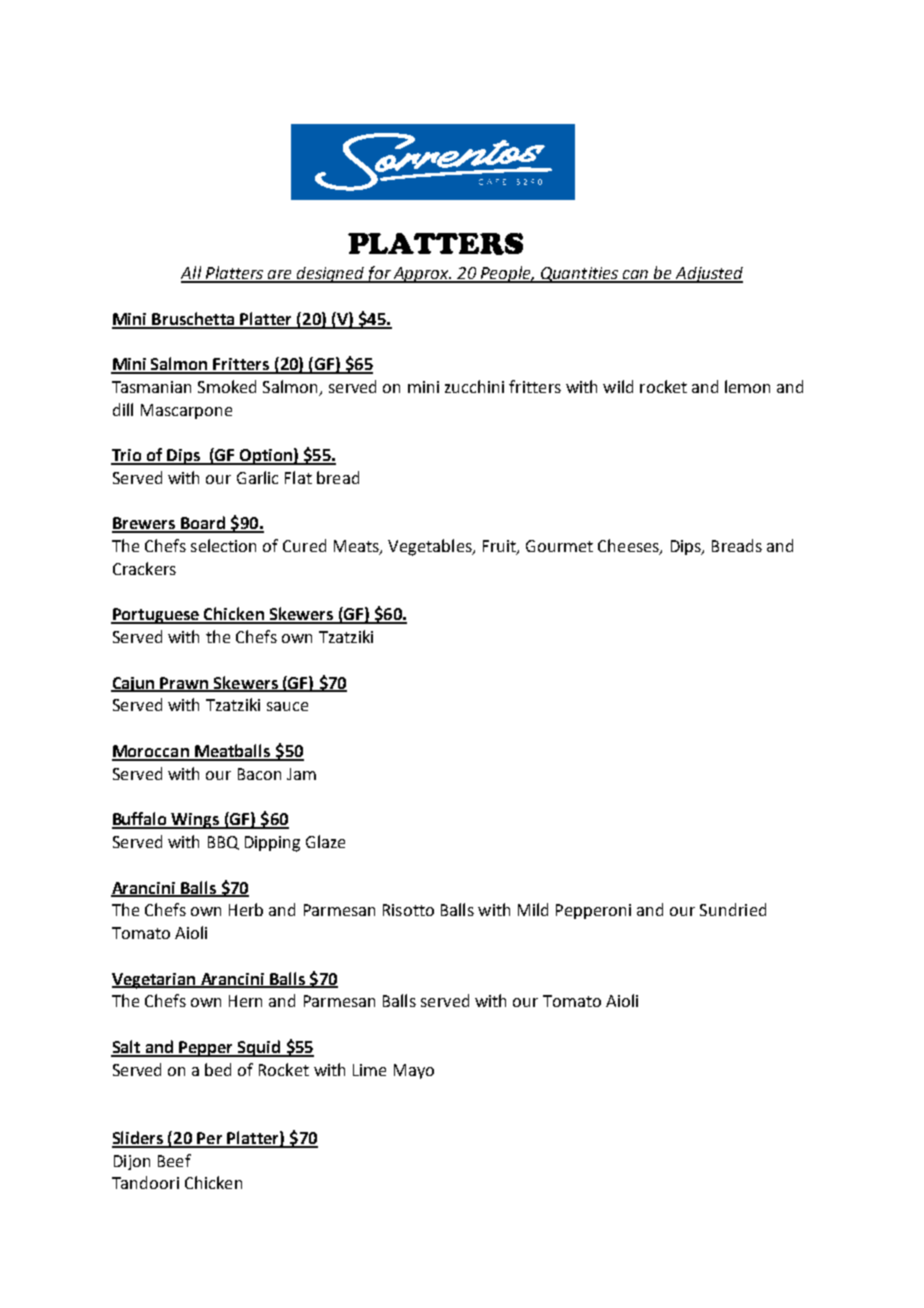  What do you see at coordinates (301, 774) in the page?
I see `Jam` at bounding box center [301, 774].
